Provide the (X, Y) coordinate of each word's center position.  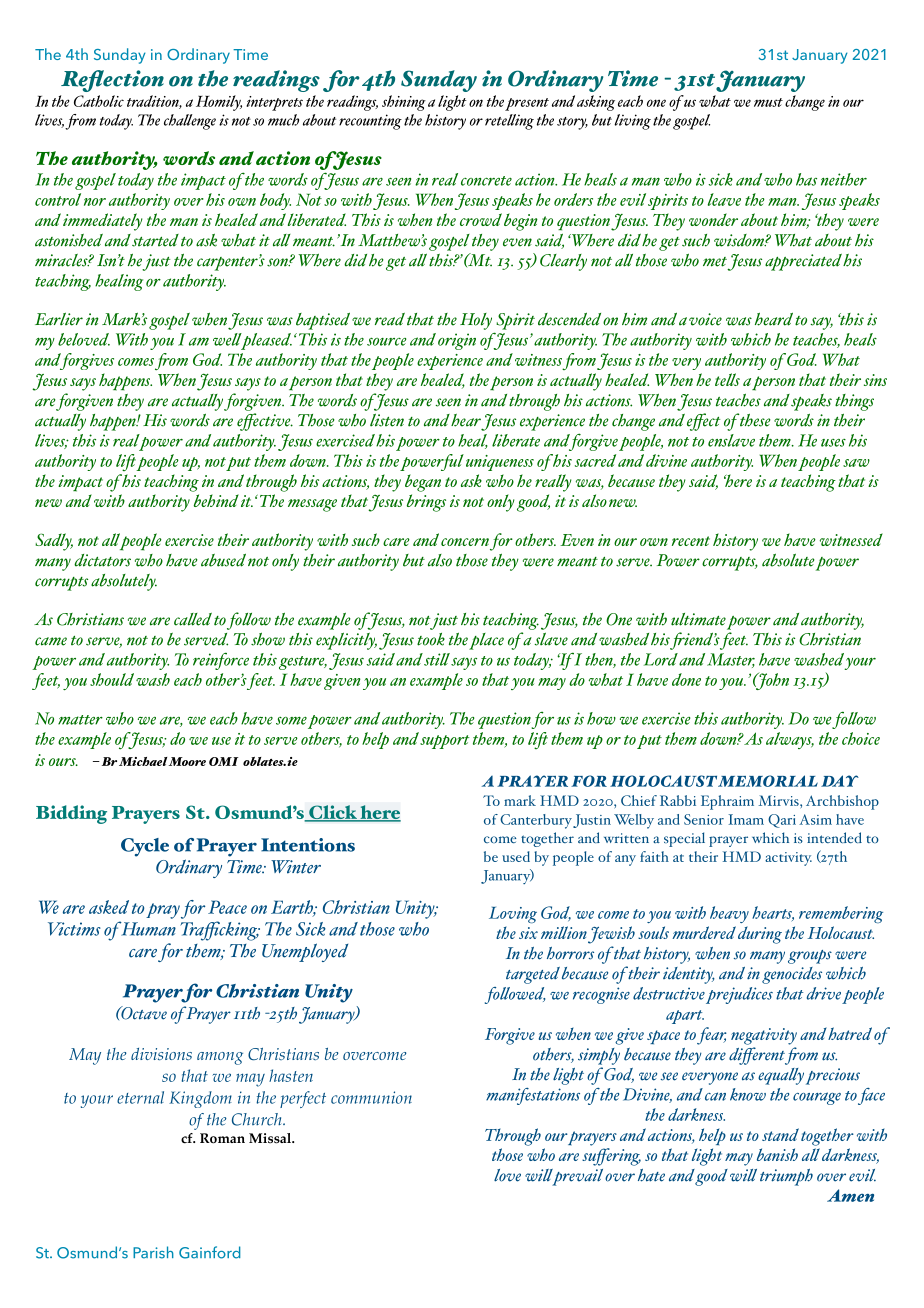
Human (147, 928)
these (755, 420)
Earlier (59, 319)
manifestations (533, 1096)
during (760, 935)
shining (404, 103)
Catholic (99, 101)
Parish (153, 1252)
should (112, 679)
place (486, 641)
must (768, 102)
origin (457, 341)
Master (731, 660)
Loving (513, 915)
